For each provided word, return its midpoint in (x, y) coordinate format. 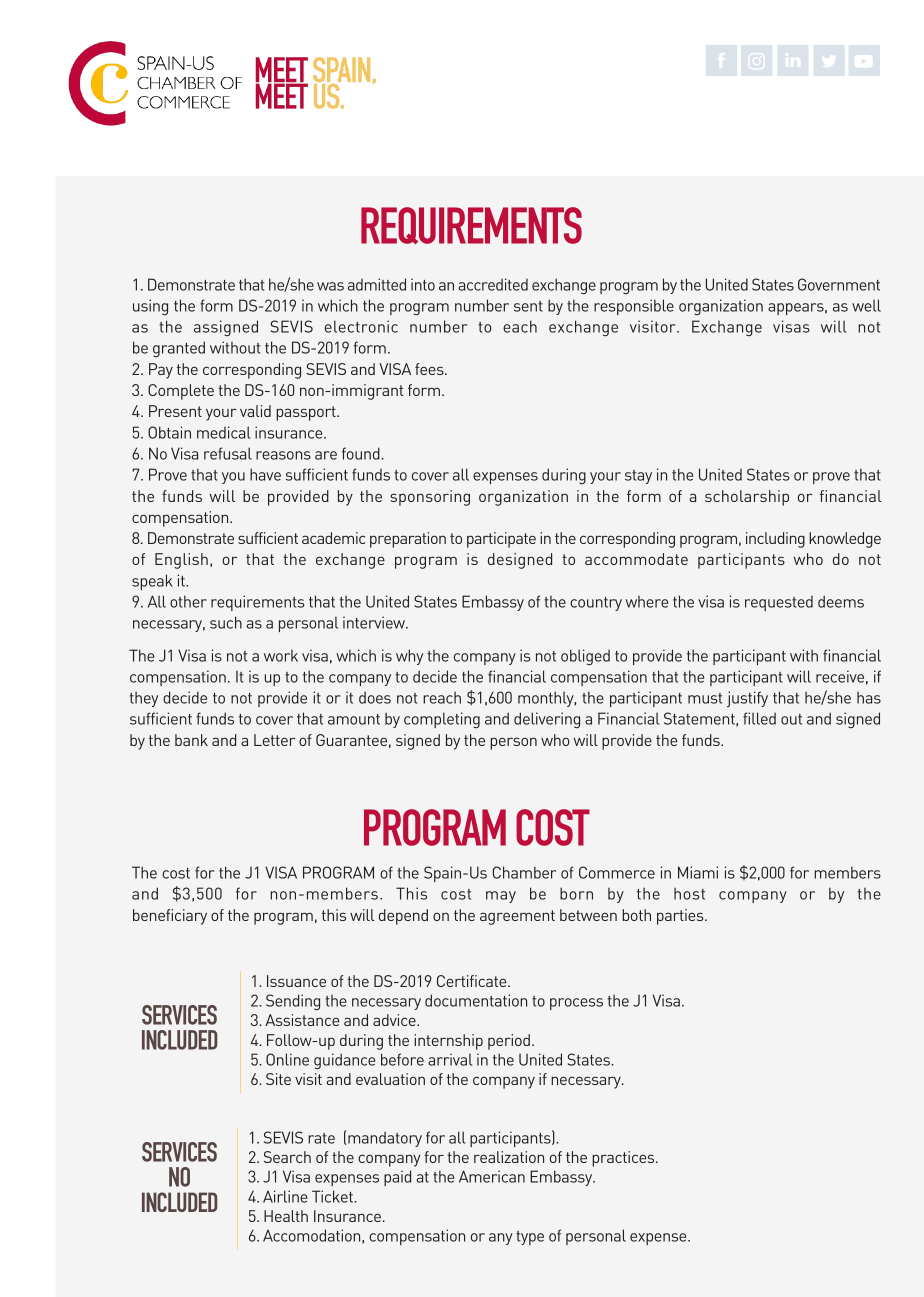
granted (179, 349)
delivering (547, 720)
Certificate (473, 981)
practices (624, 1159)
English (181, 561)
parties (681, 917)
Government (839, 284)
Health (286, 1216)
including (775, 540)
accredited (493, 284)
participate (501, 540)
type (530, 1238)
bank (191, 740)
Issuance (296, 981)
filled (759, 718)
